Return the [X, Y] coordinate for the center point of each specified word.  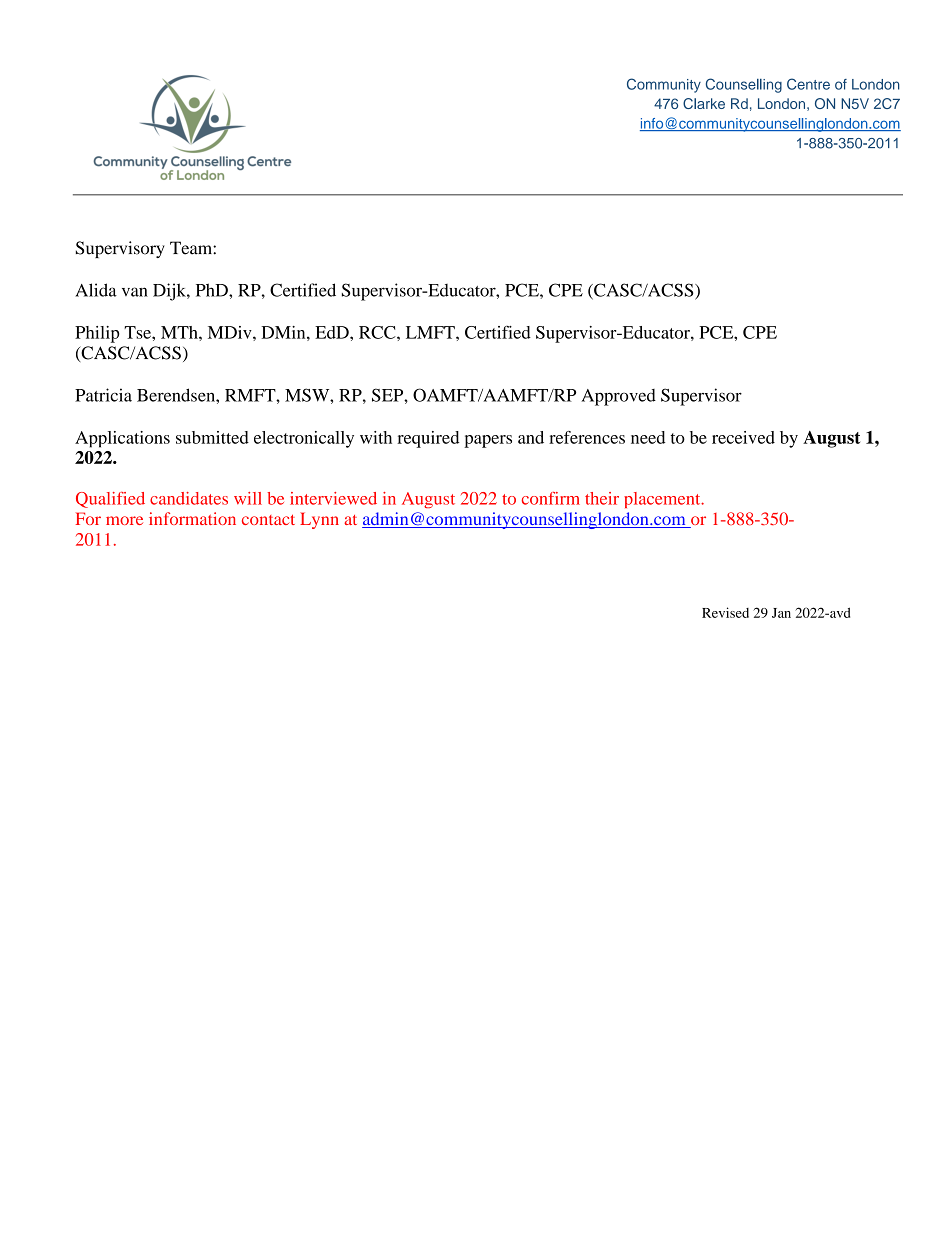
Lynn [319, 520]
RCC [378, 332]
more [124, 520]
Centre [808, 84]
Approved [618, 397]
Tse [138, 332]
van [135, 292]
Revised [725, 612]
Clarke [704, 103]
